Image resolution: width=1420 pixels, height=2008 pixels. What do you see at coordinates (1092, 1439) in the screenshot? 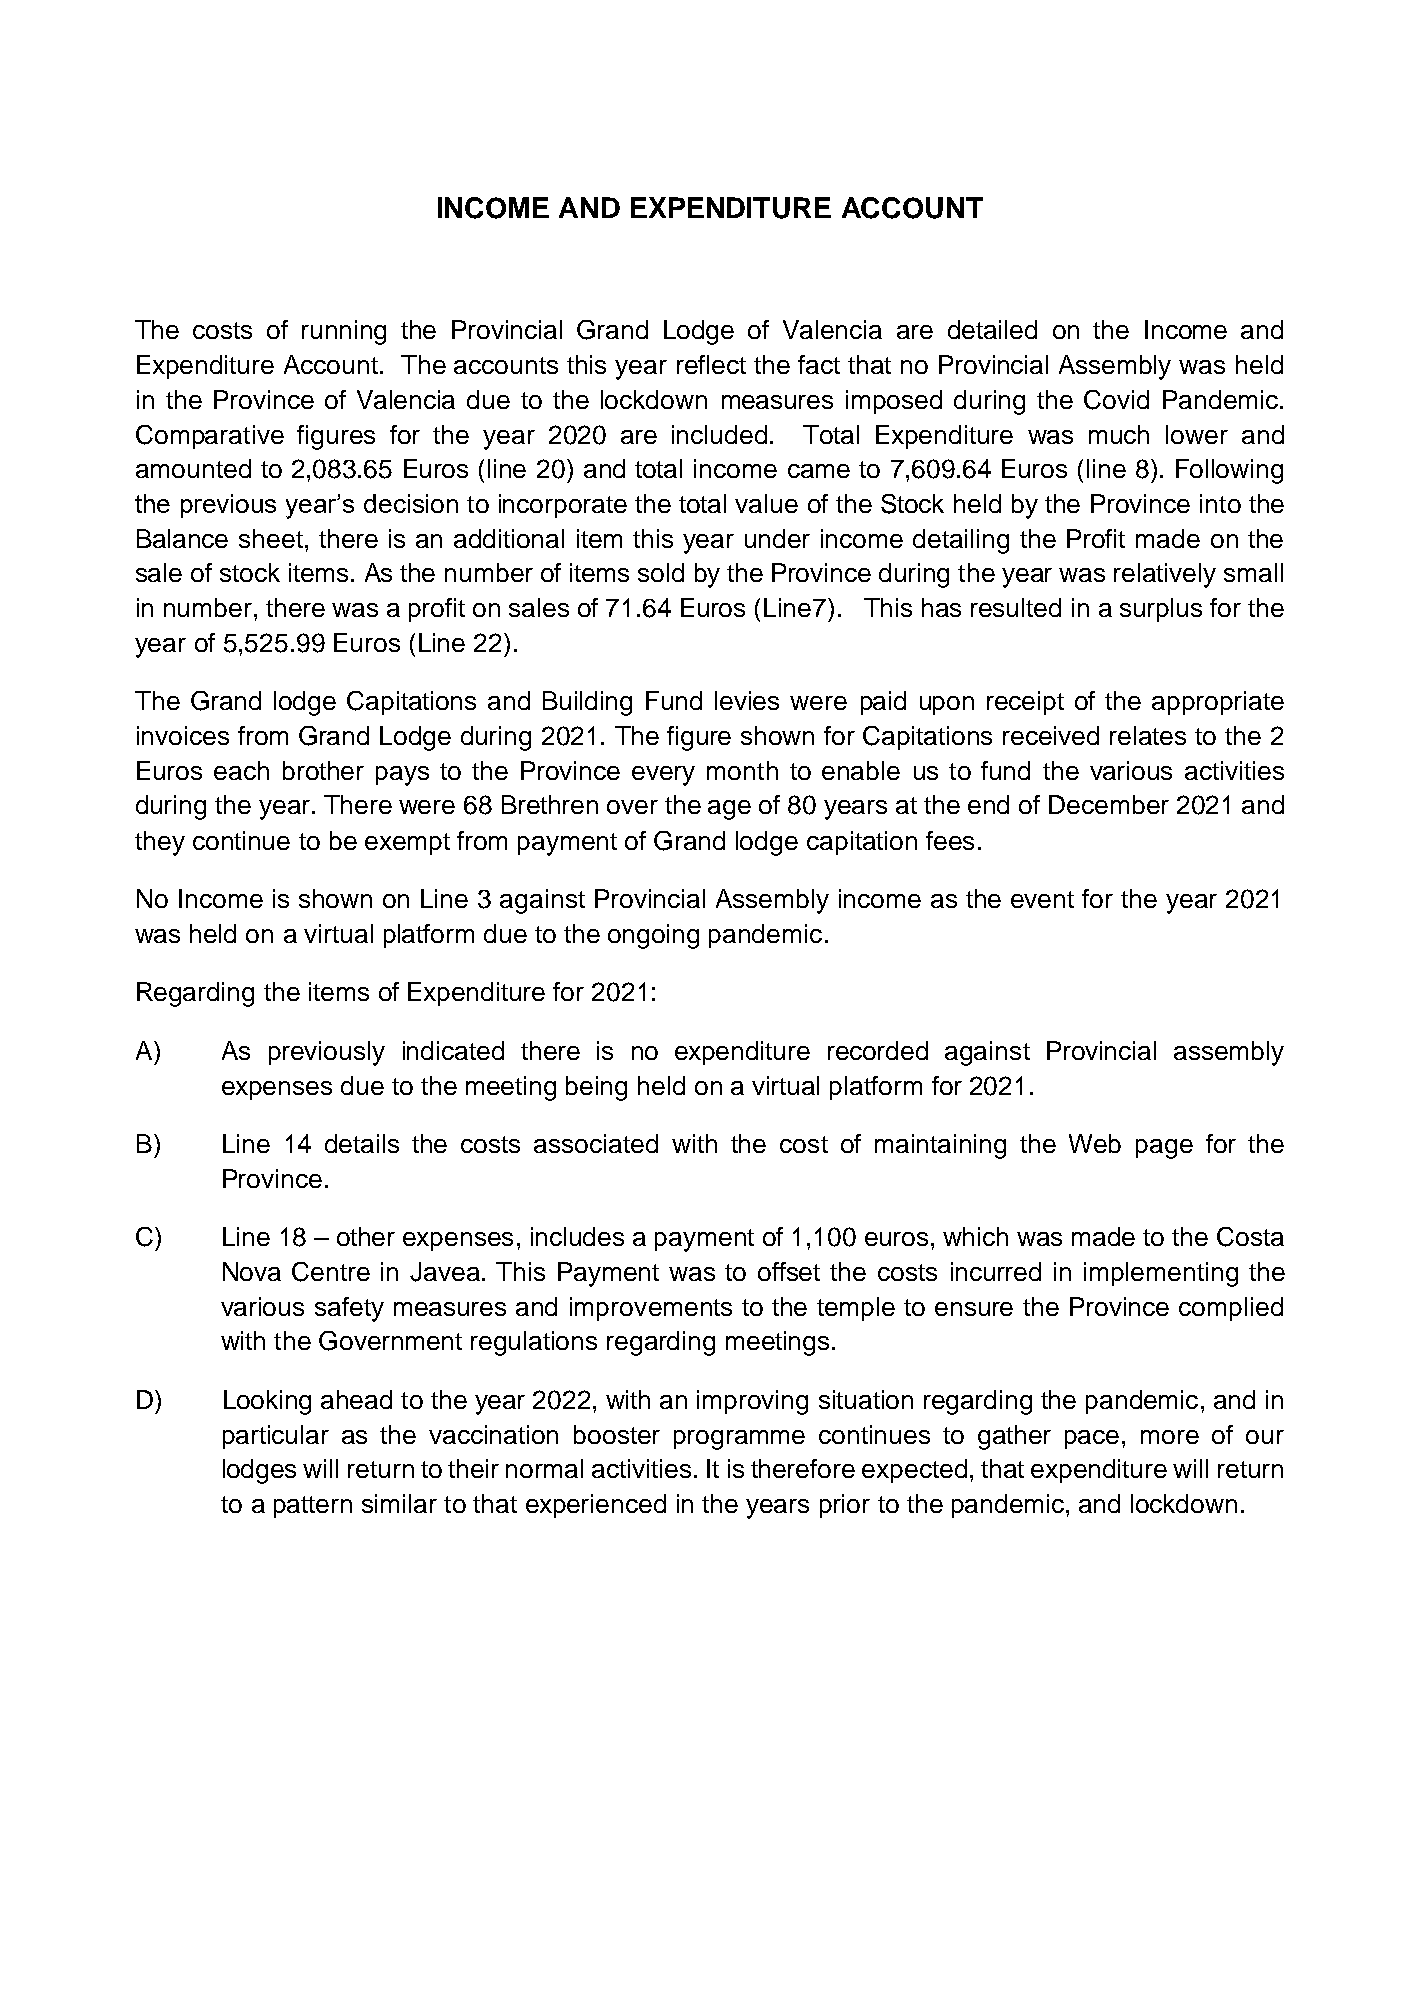
I see `pace` at bounding box center [1092, 1439].
